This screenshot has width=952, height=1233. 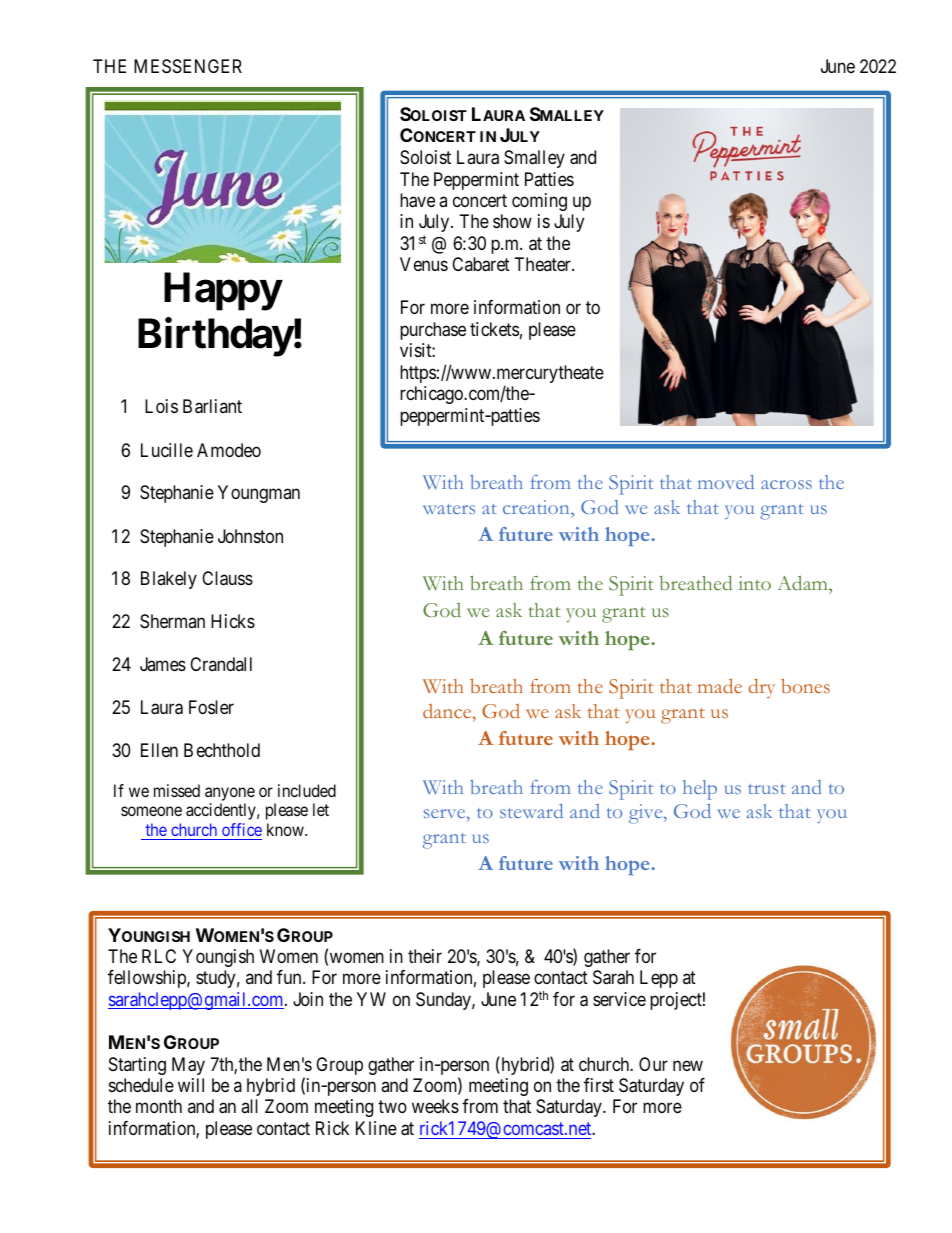 What do you see at coordinates (688, 1065) in the screenshot?
I see `new` at bounding box center [688, 1065].
